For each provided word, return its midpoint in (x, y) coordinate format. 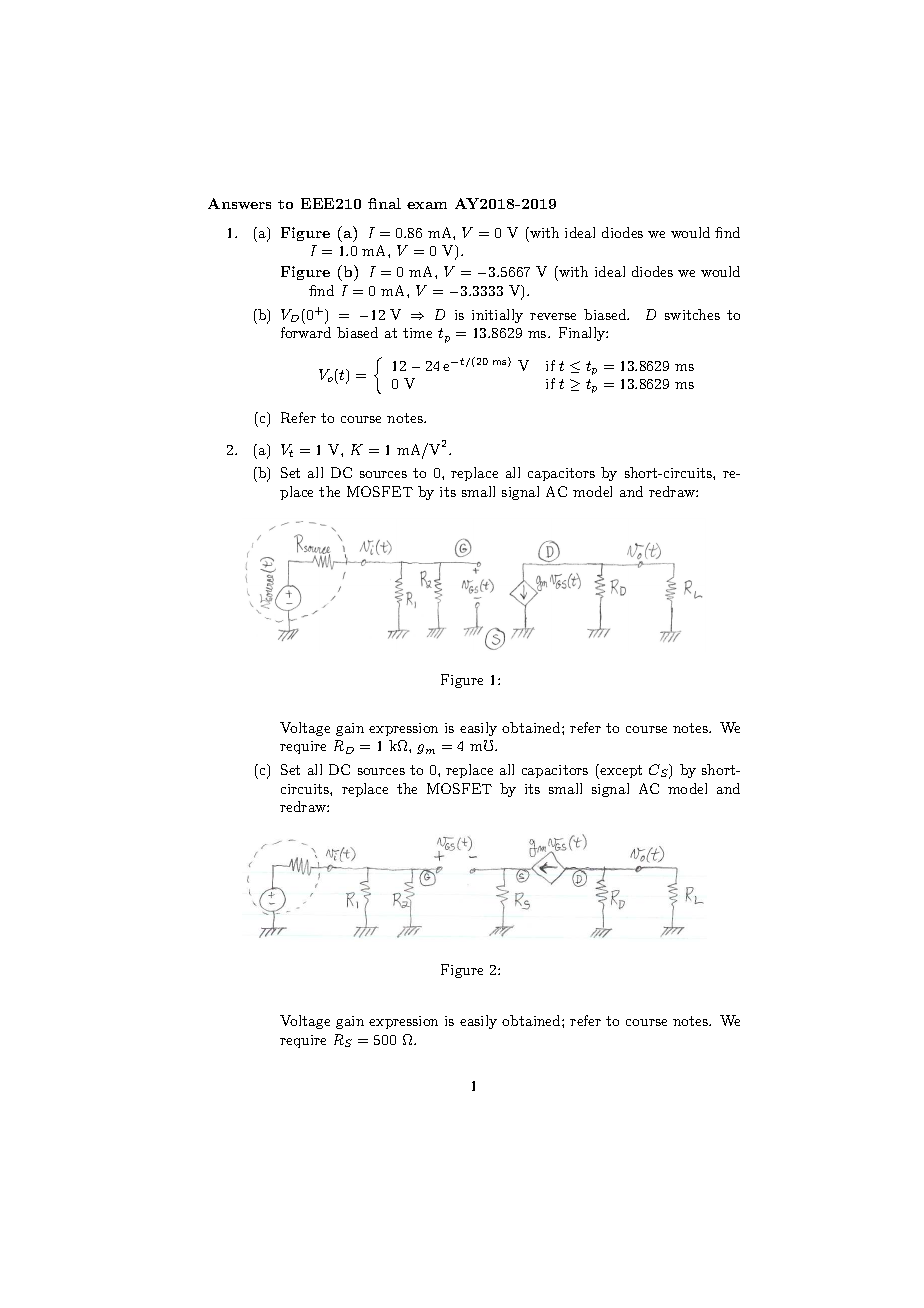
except (620, 771)
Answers (239, 203)
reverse (553, 316)
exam (427, 205)
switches (692, 314)
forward (306, 332)
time (417, 333)
